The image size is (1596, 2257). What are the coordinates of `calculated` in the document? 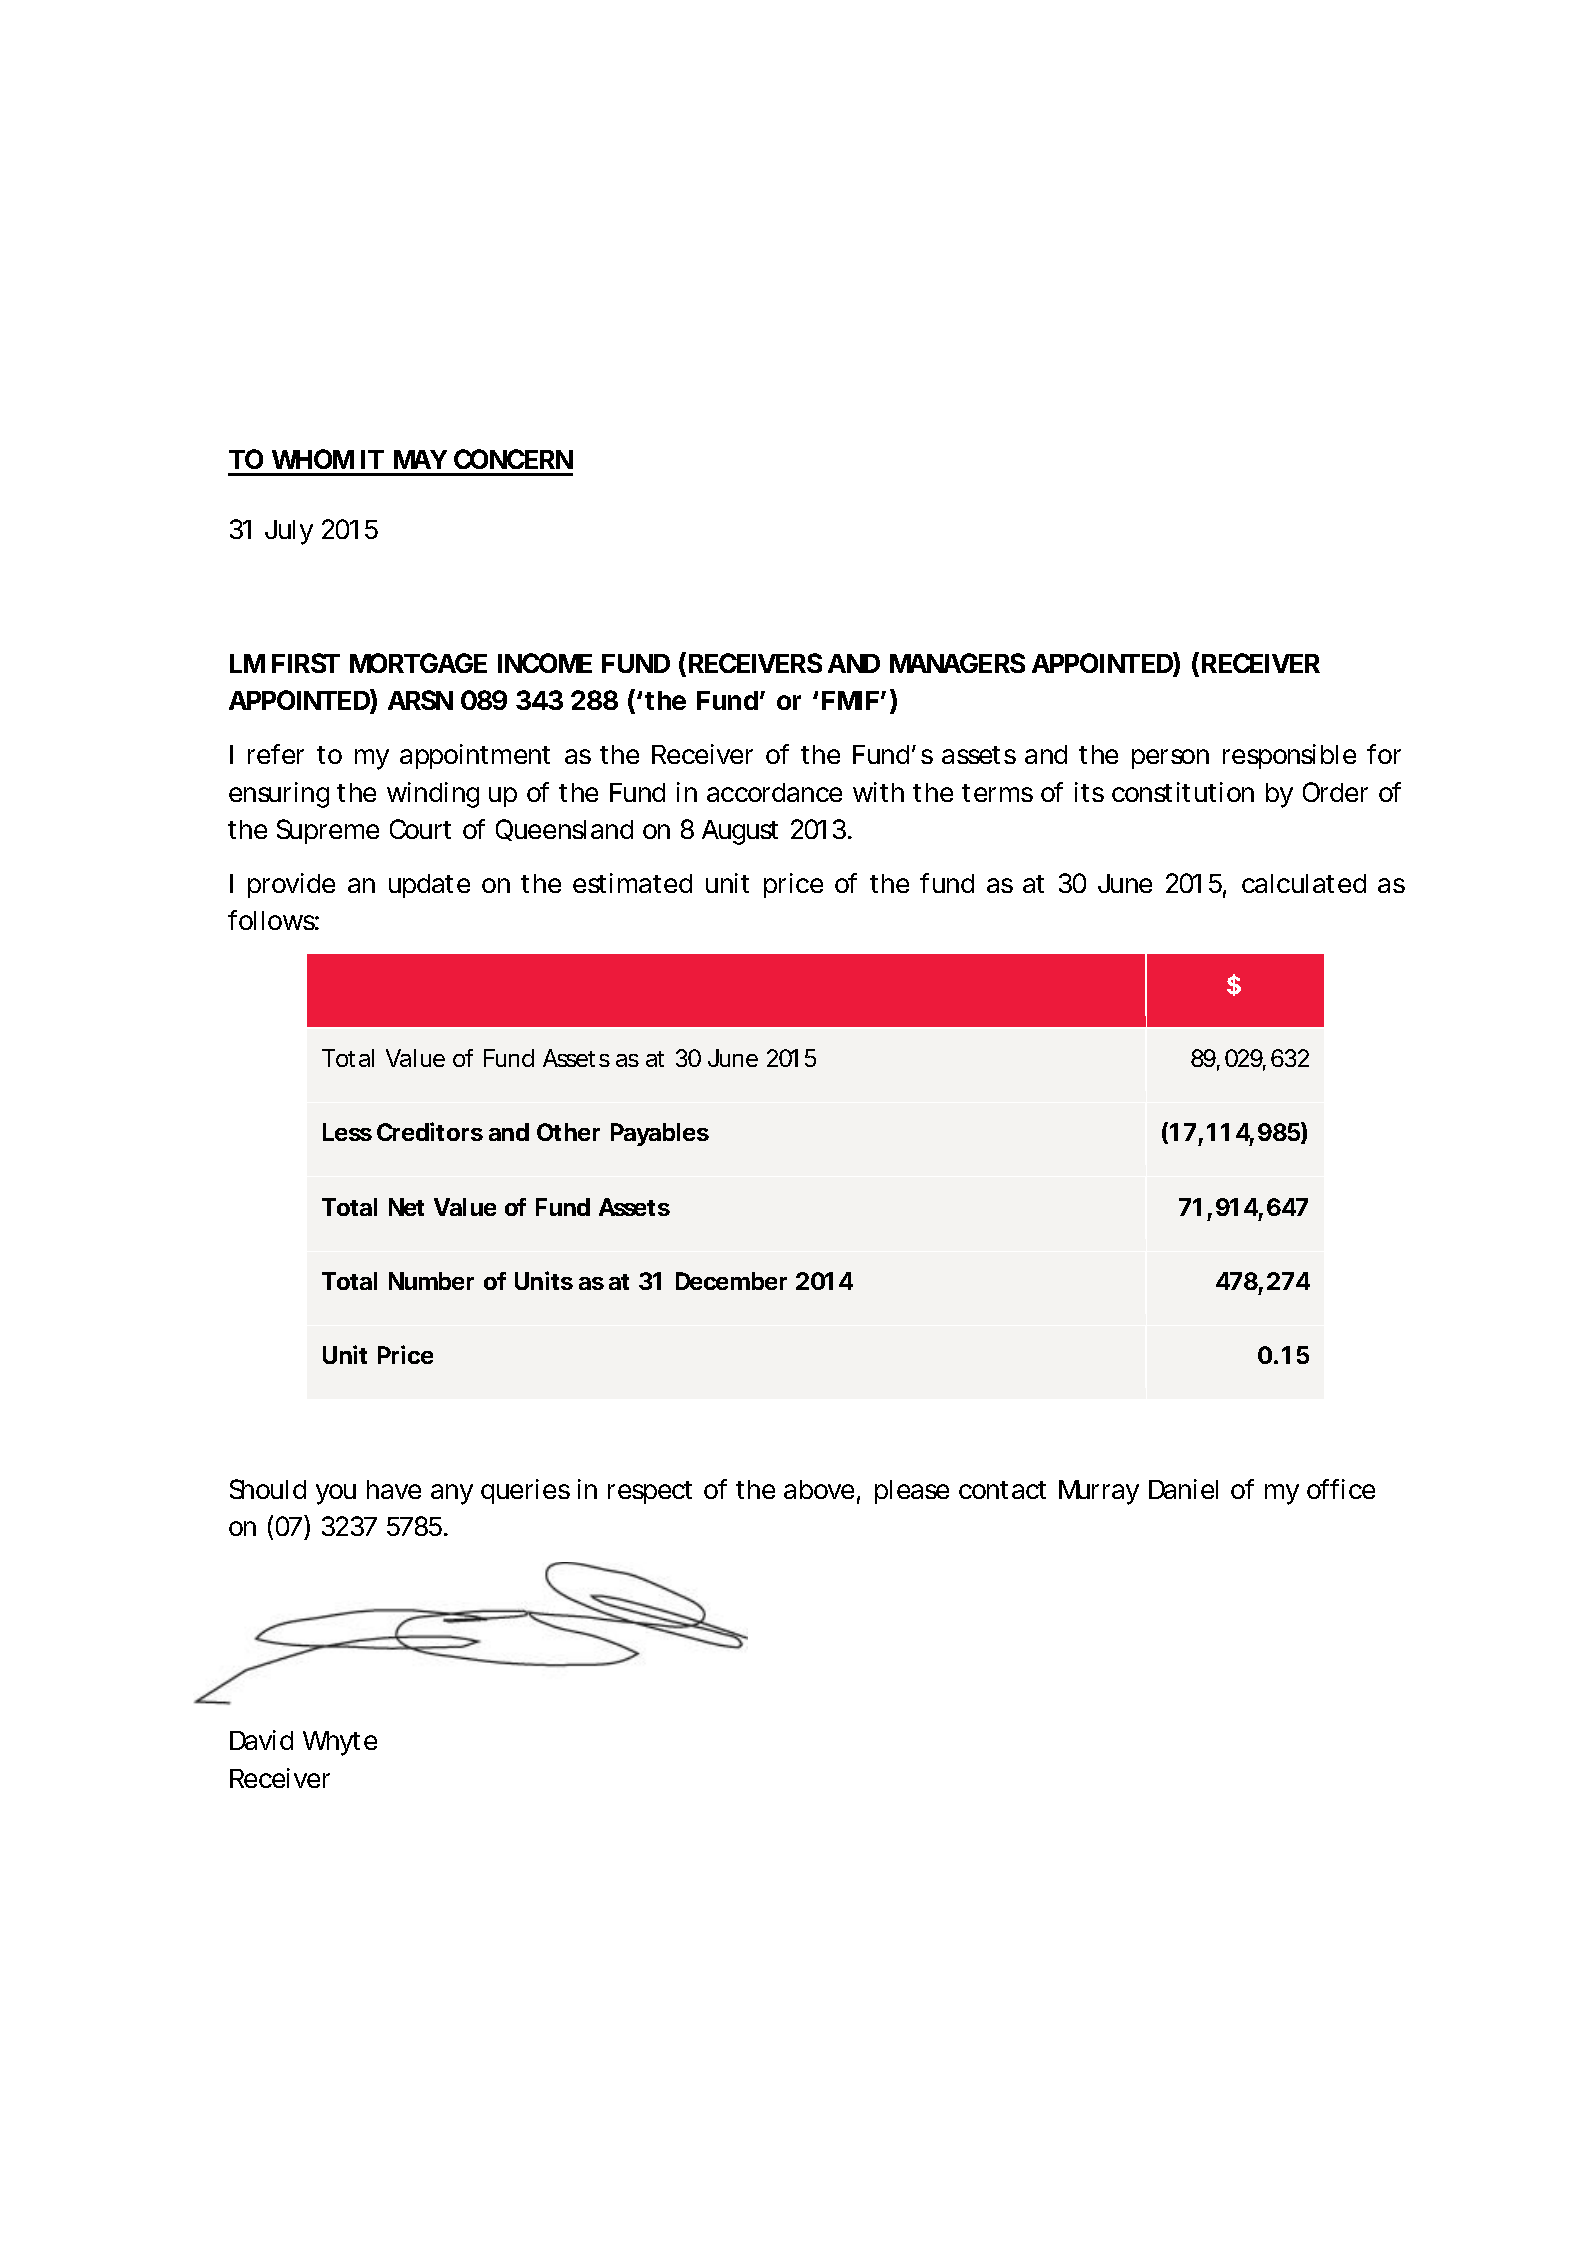 It's located at (1304, 883).
